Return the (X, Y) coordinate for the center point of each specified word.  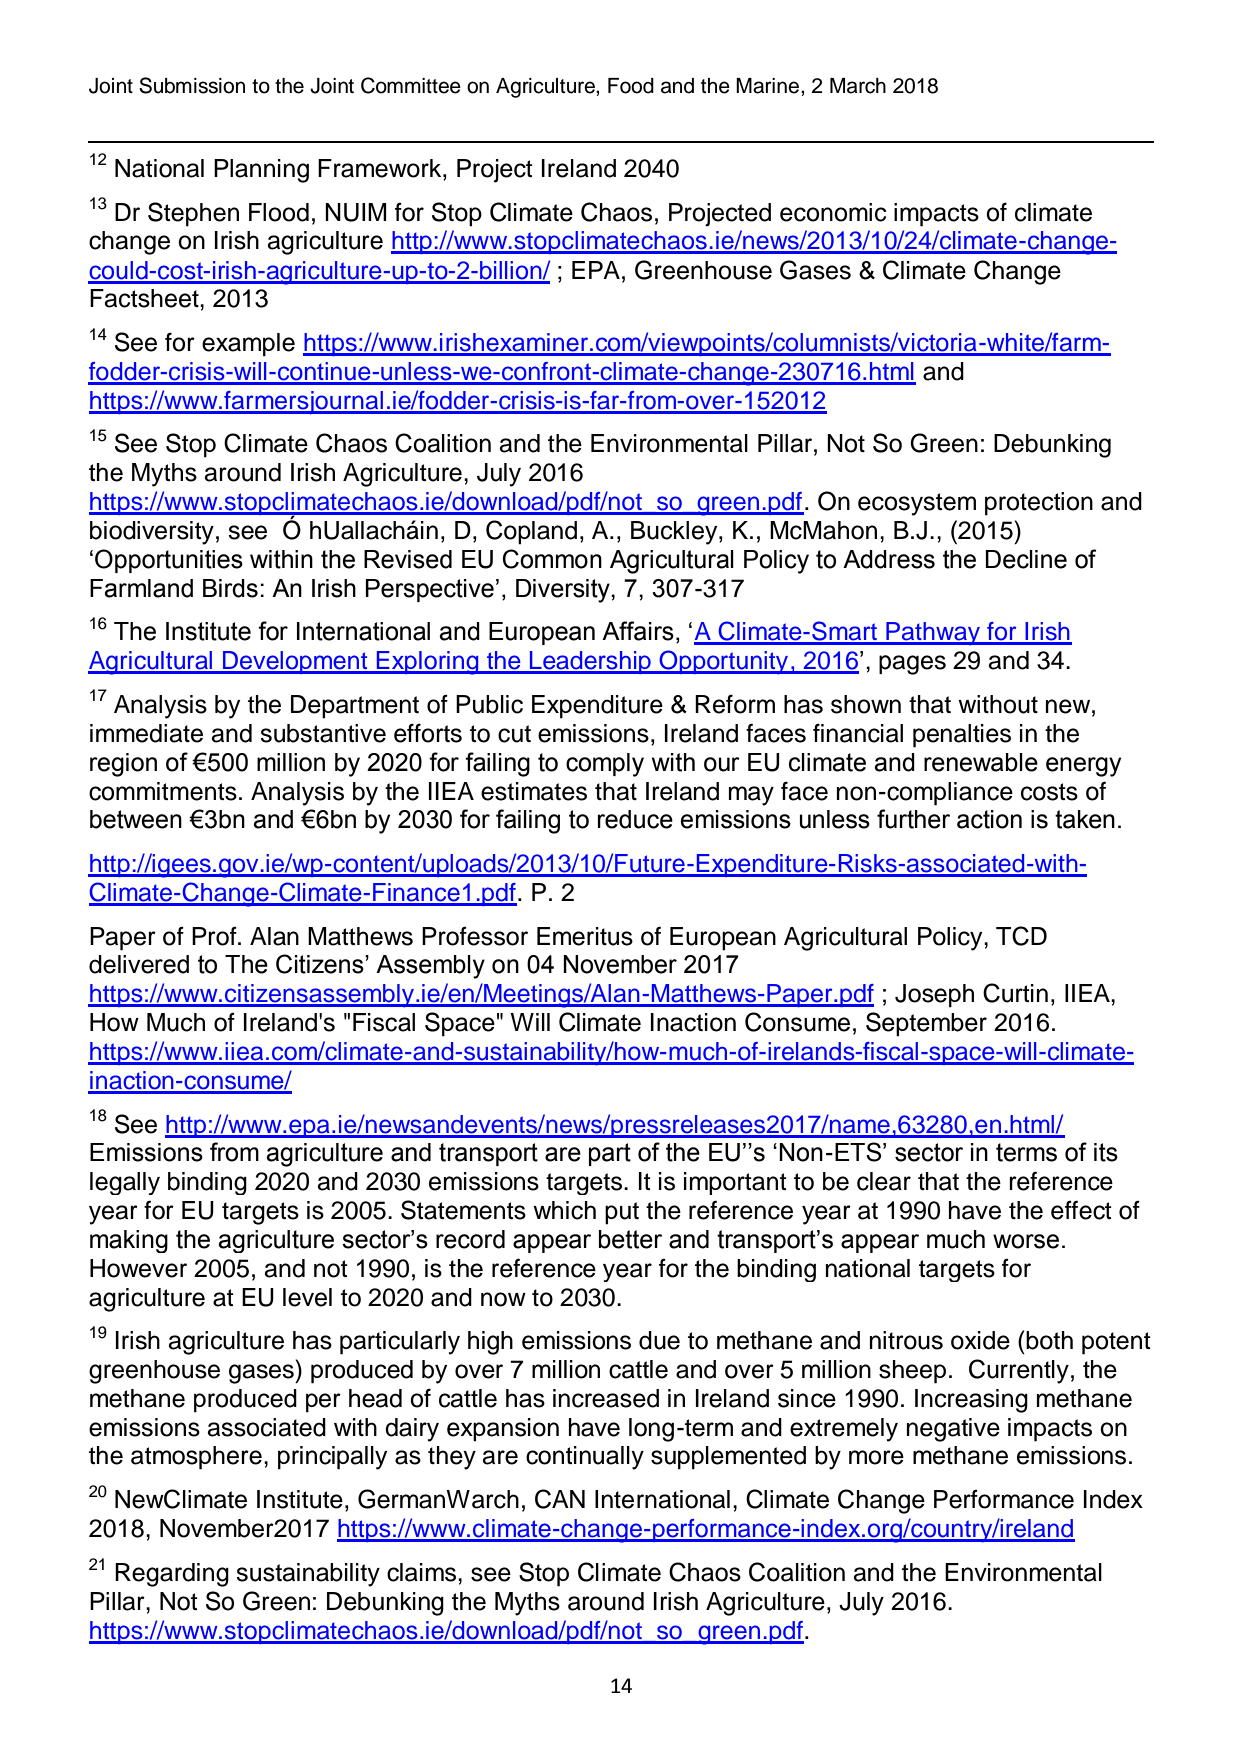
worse (1026, 1241)
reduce (635, 819)
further (913, 819)
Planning (261, 171)
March (858, 86)
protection (1039, 504)
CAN (560, 1499)
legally (125, 1183)
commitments (163, 791)
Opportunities (169, 561)
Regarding (172, 1575)
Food (631, 86)
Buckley (675, 533)
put (622, 1213)
